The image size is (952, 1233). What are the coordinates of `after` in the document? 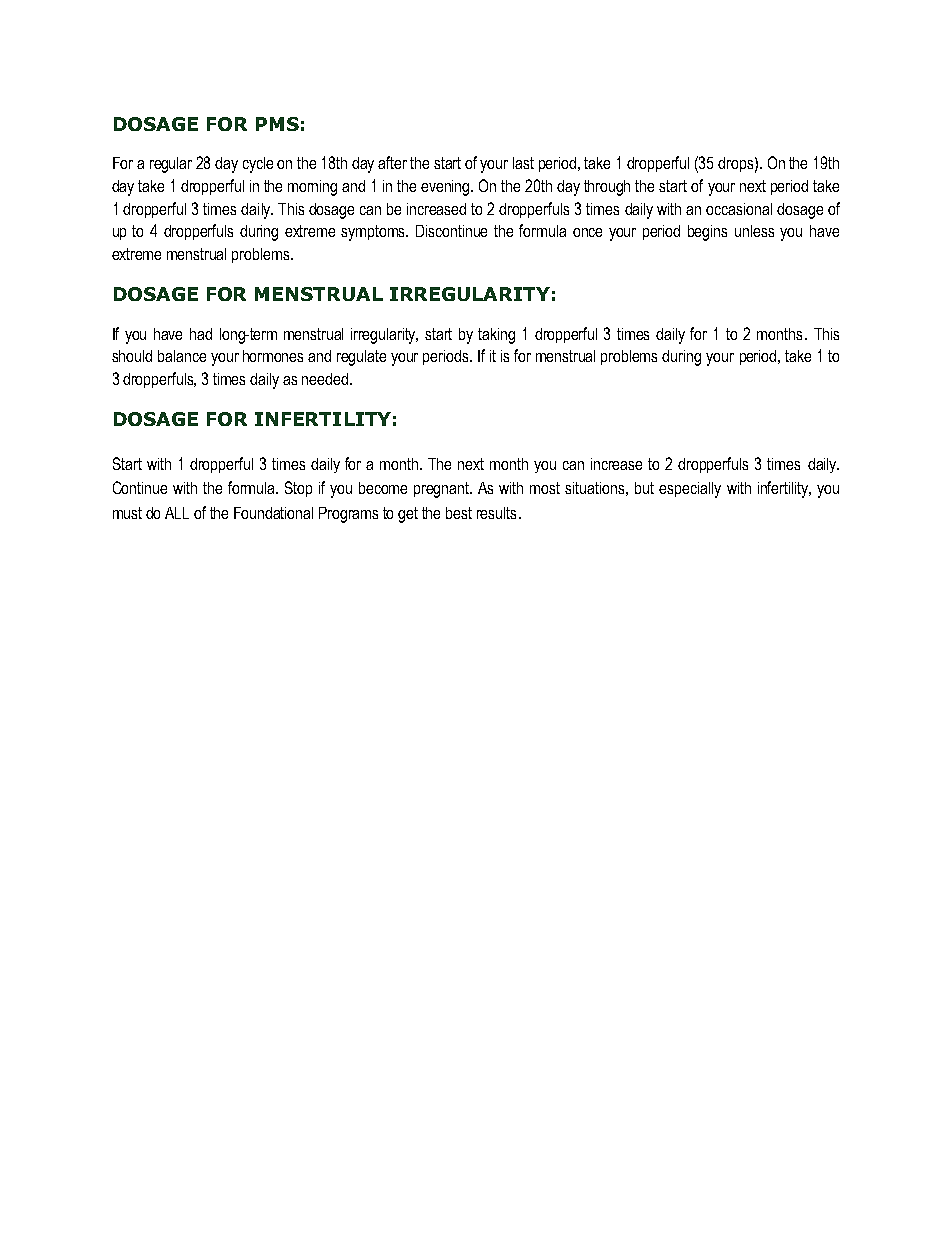 It's located at (392, 162).
